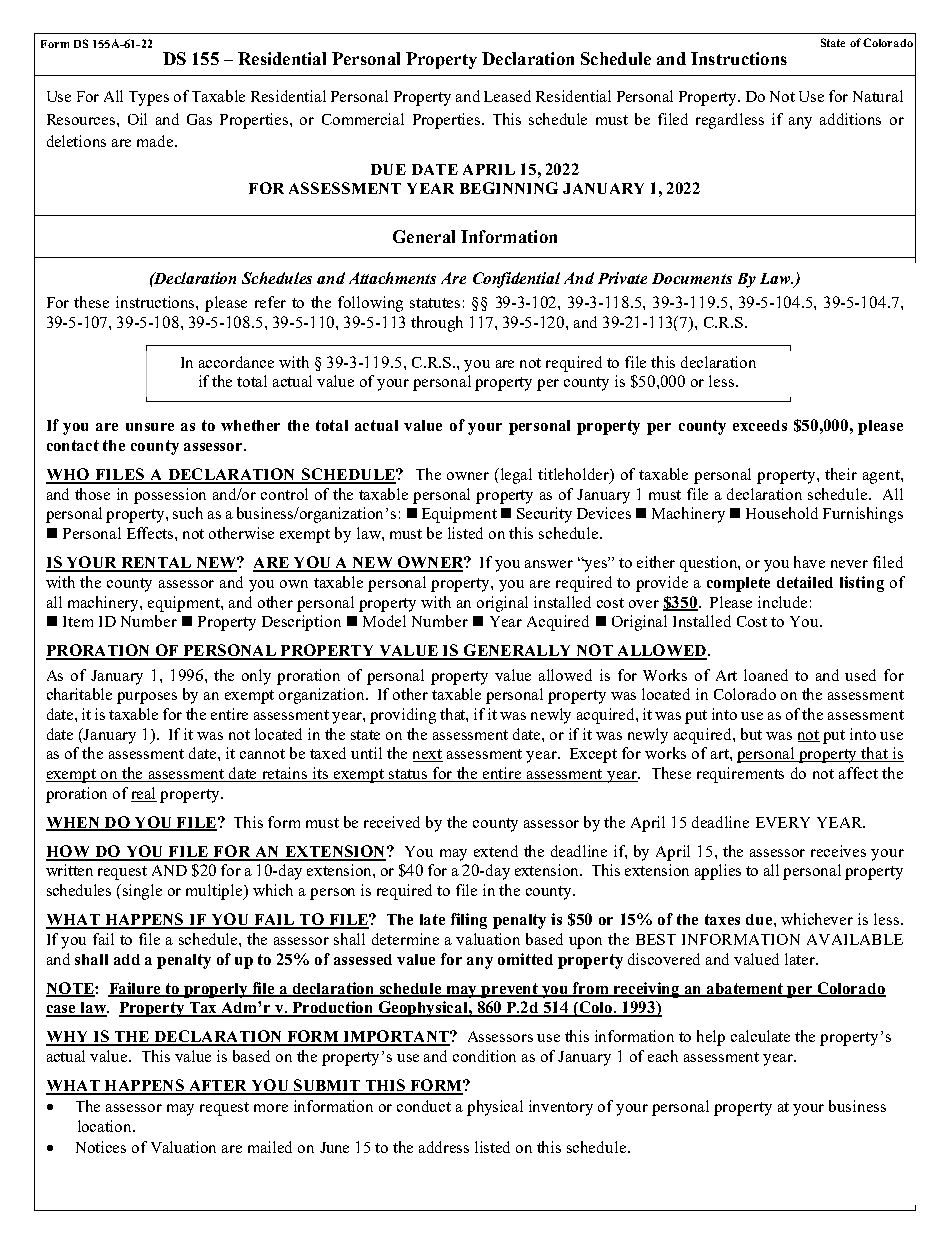 The image size is (952, 1233). What do you see at coordinates (384, 621) in the image?
I see `Model` at bounding box center [384, 621].
